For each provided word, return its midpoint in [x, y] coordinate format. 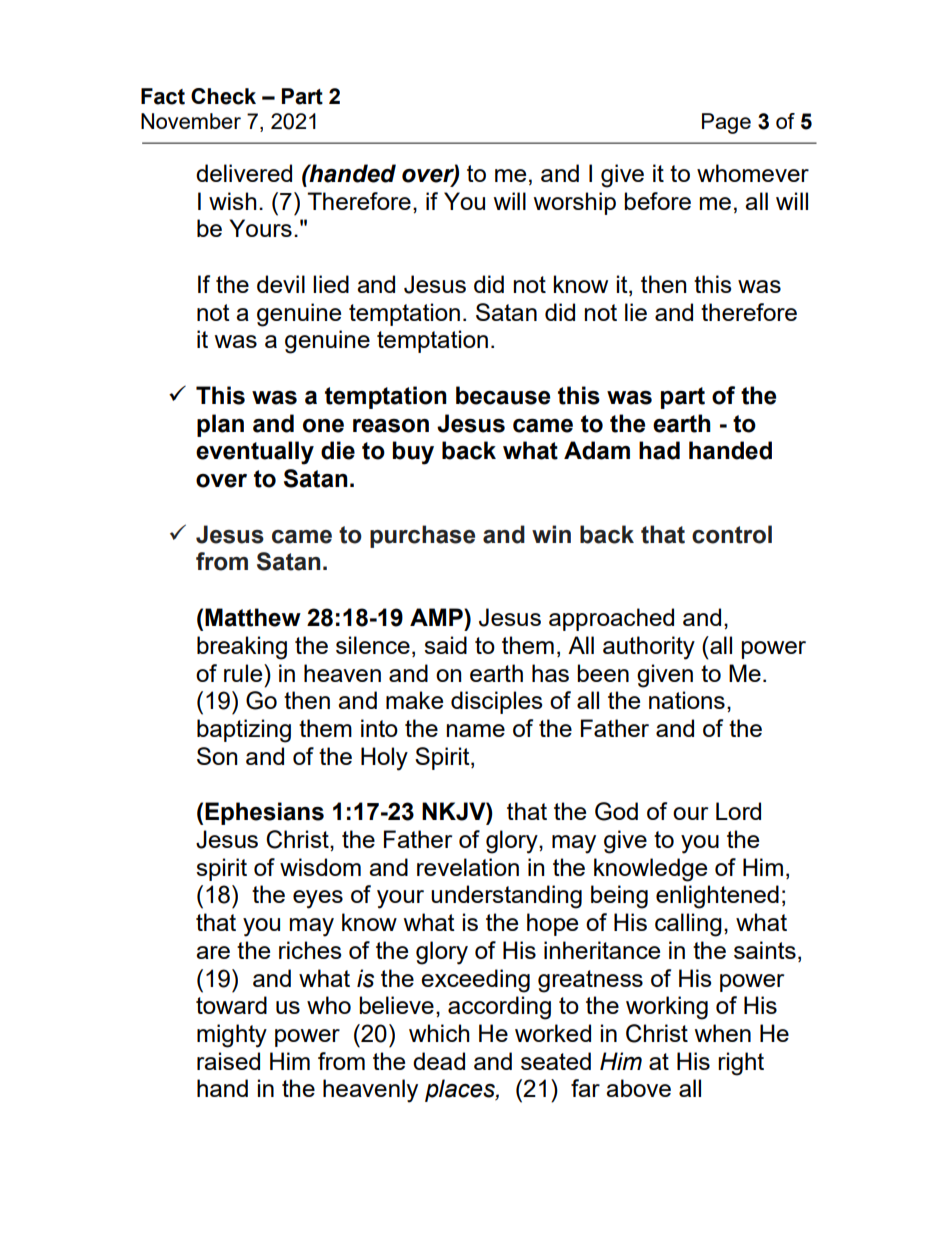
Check [223, 96]
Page [726, 123]
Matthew [253, 617]
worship [574, 203]
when [722, 1033]
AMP [437, 617]
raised [228, 1061]
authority [649, 648]
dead [439, 1061]
